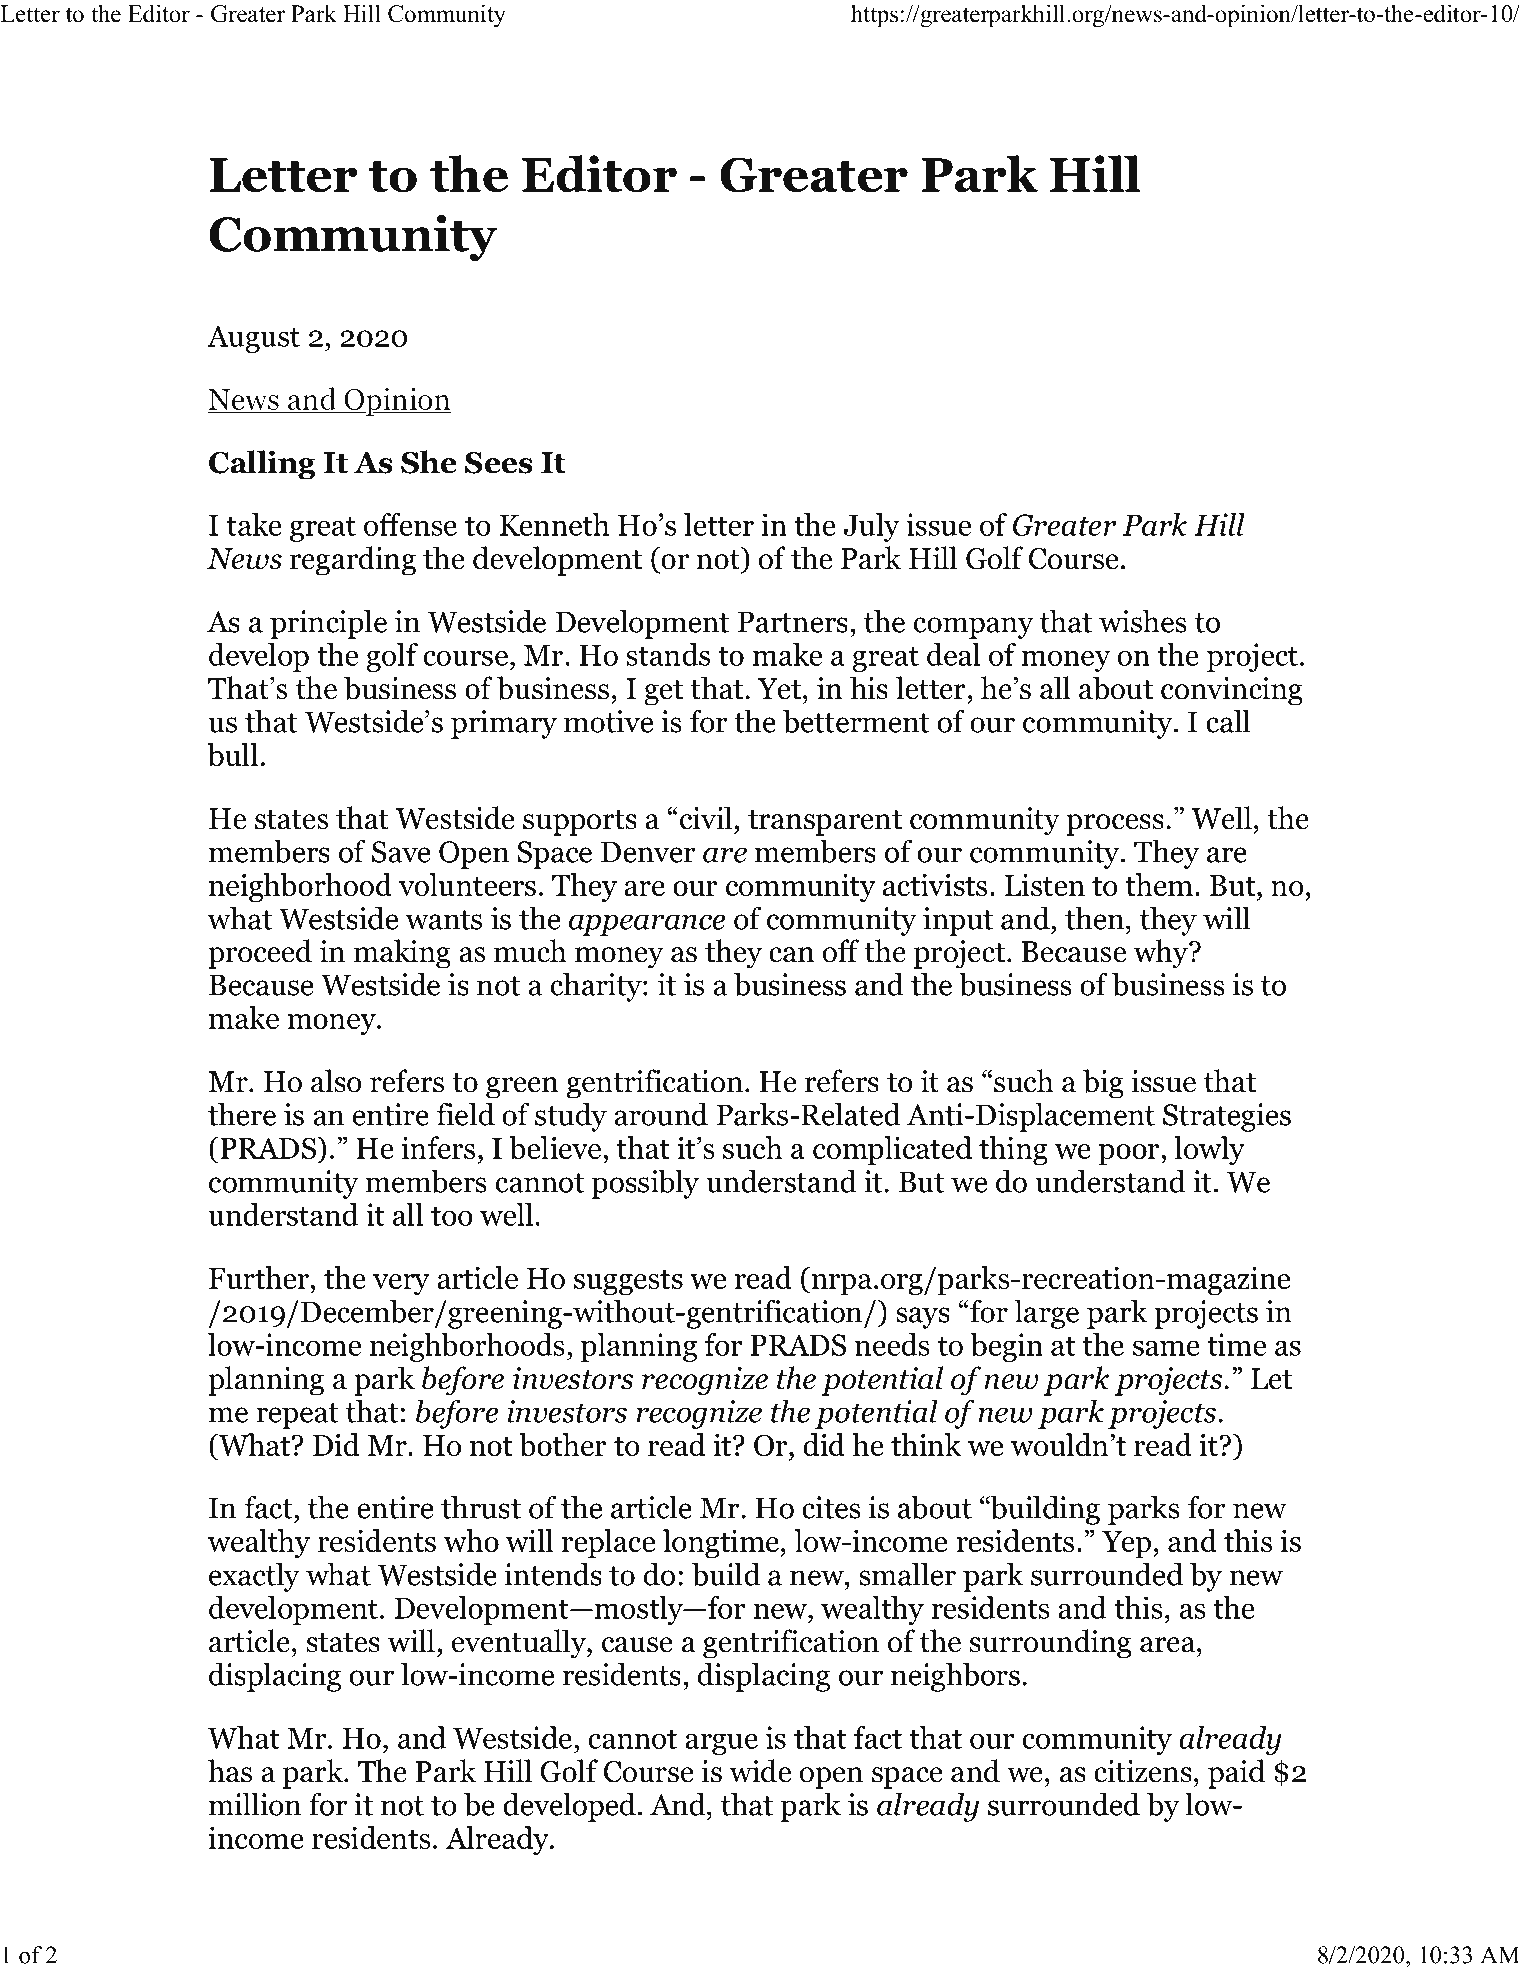 The width and height of the image is (1520, 1968). What do you see at coordinates (1103, 1084) in the image?
I see `big` at bounding box center [1103, 1084].
